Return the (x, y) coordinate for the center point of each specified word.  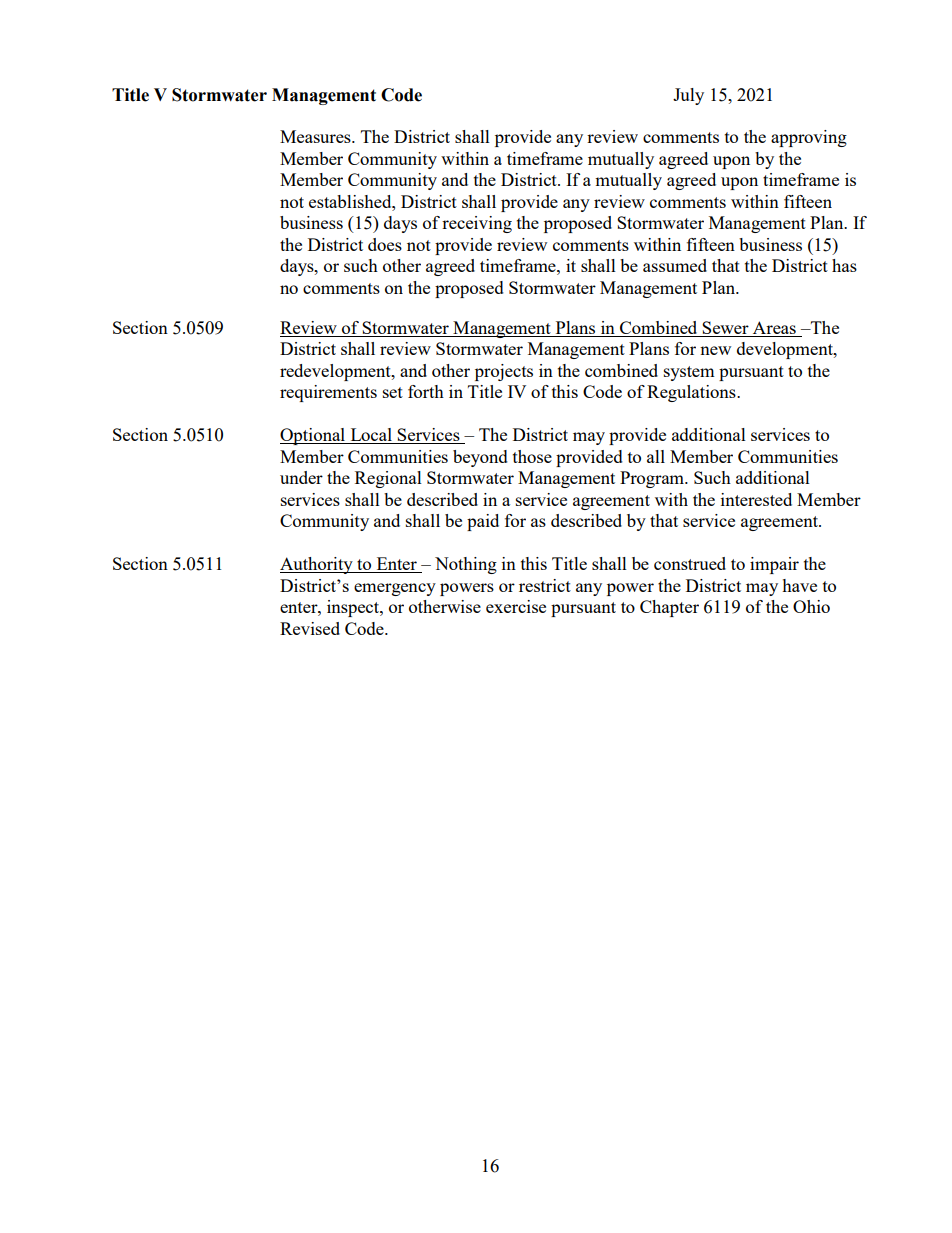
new (715, 350)
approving (809, 138)
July (688, 96)
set (393, 392)
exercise (516, 606)
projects (504, 372)
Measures (316, 136)
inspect (354, 608)
